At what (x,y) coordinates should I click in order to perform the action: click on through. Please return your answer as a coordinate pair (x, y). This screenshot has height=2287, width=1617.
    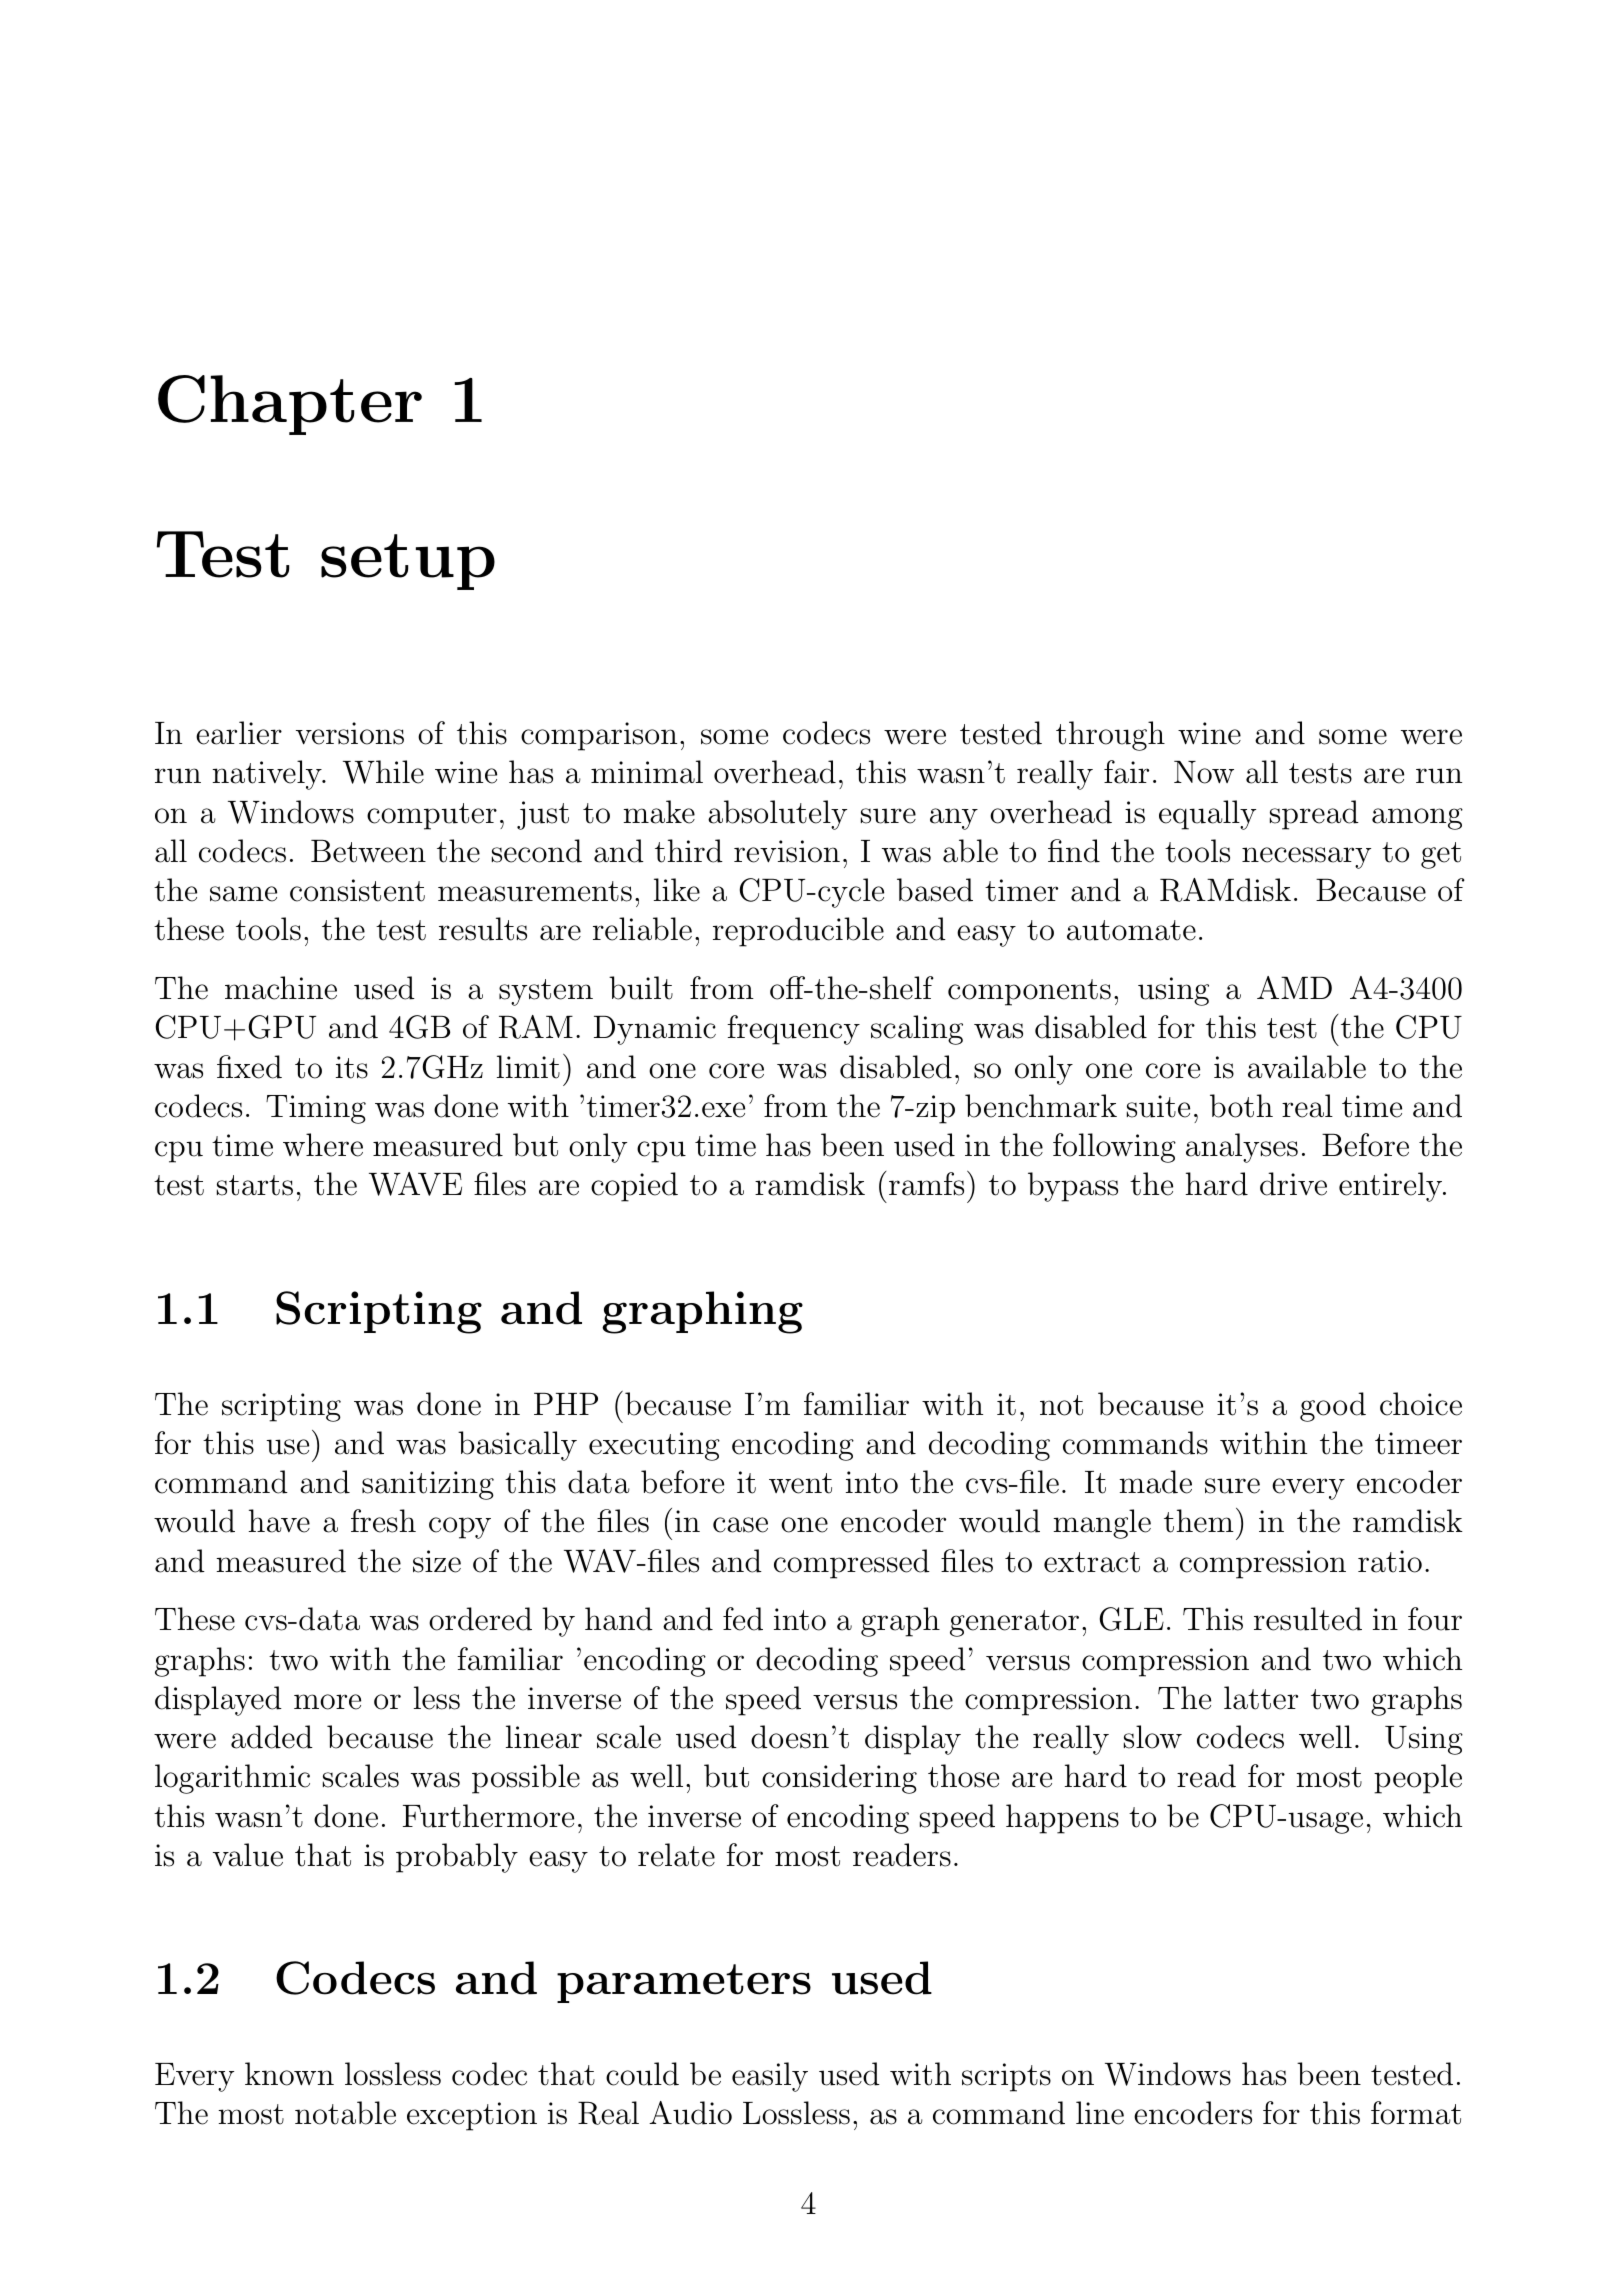
    Looking at the image, I should click on (1110, 736).
